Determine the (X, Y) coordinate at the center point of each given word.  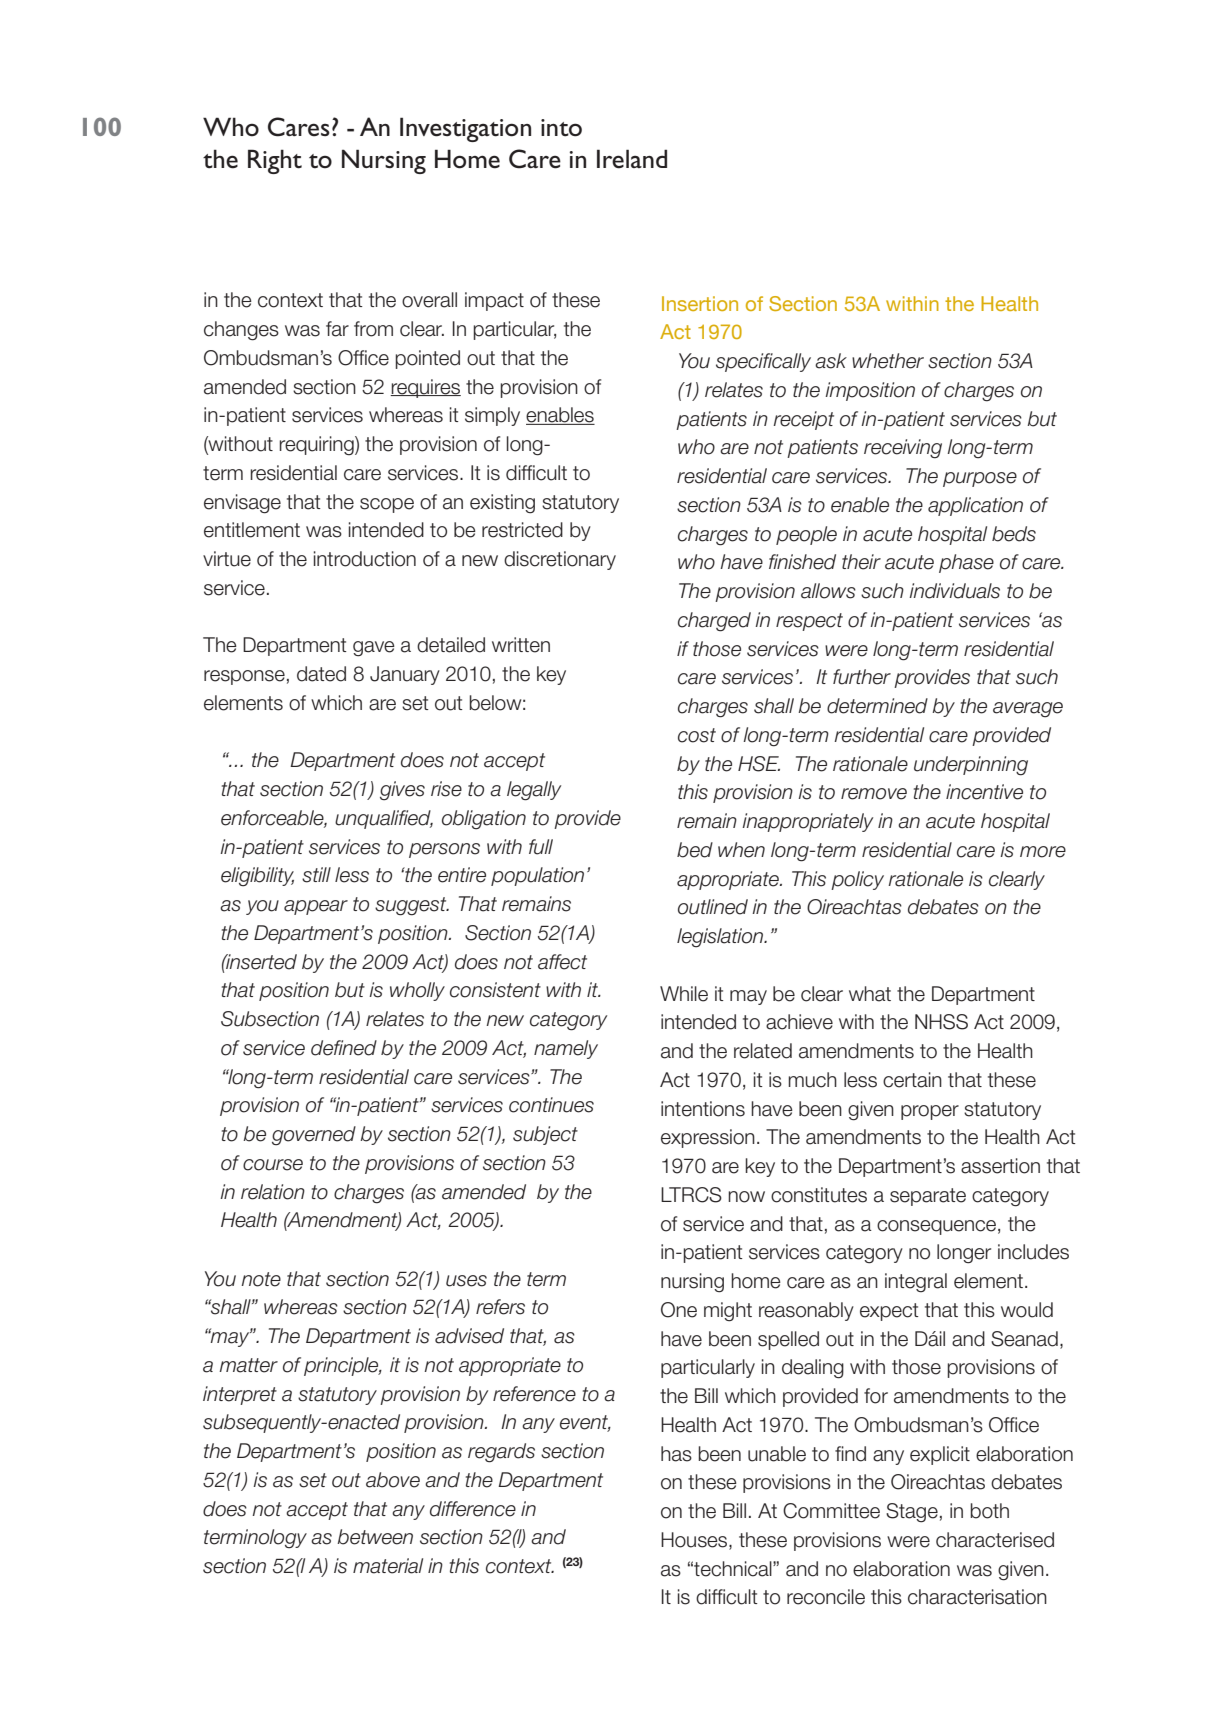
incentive (984, 792)
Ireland (632, 159)
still (316, 875)
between (375, 1537)
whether (888, 361)
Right (275, 161)
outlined (713, 907)
